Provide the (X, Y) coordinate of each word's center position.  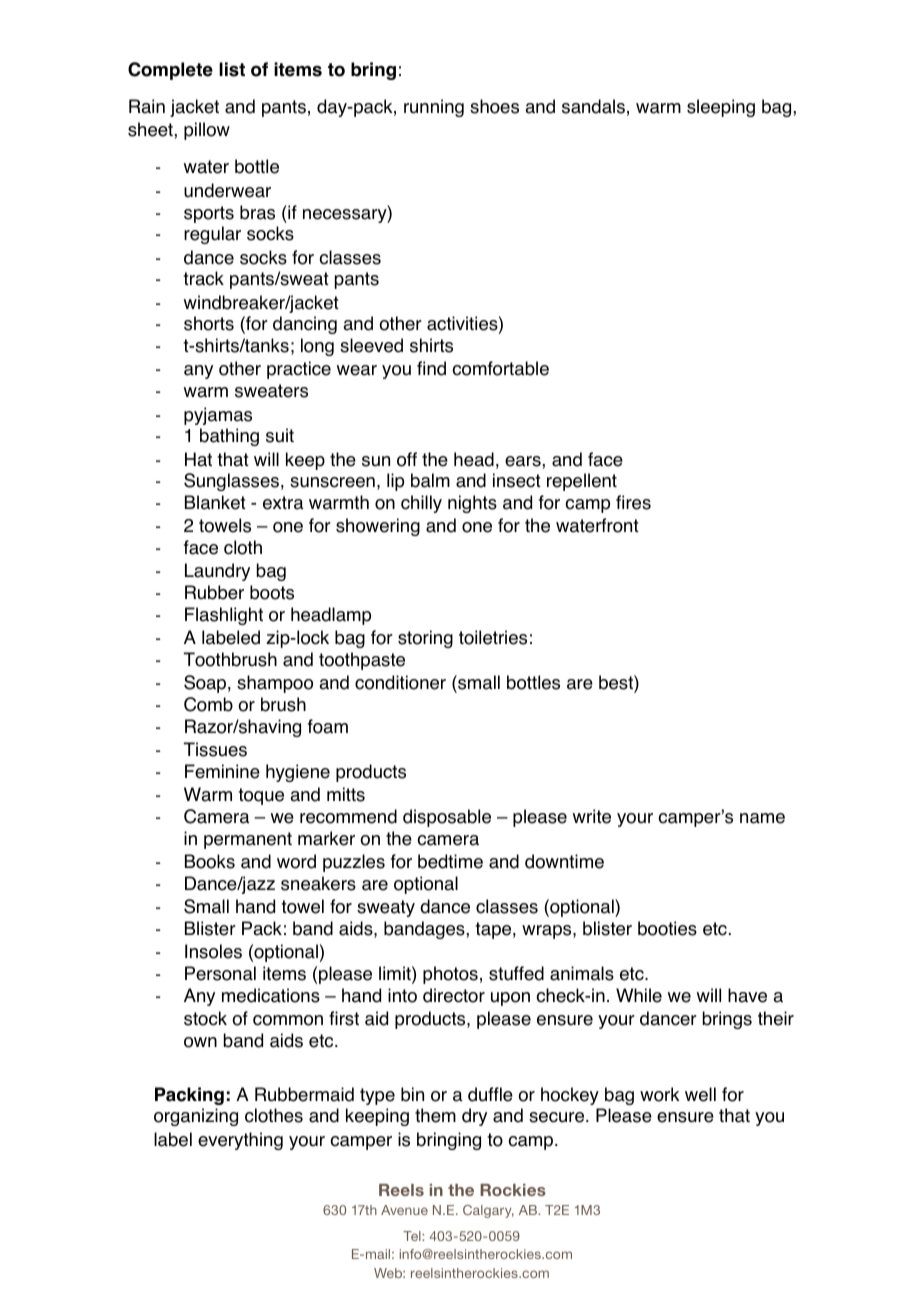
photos (450, 975)
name (762, 818)
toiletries (493, 637)
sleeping (721, 108)
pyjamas (218, 416)
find (431, 368)
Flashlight (224, 616)
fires (633, 502)
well (700, 1094)
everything (240, 1141)
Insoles (213, 951)
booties (667, 928)
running (434, 108)
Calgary (488, 1211)
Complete (170, 71)
